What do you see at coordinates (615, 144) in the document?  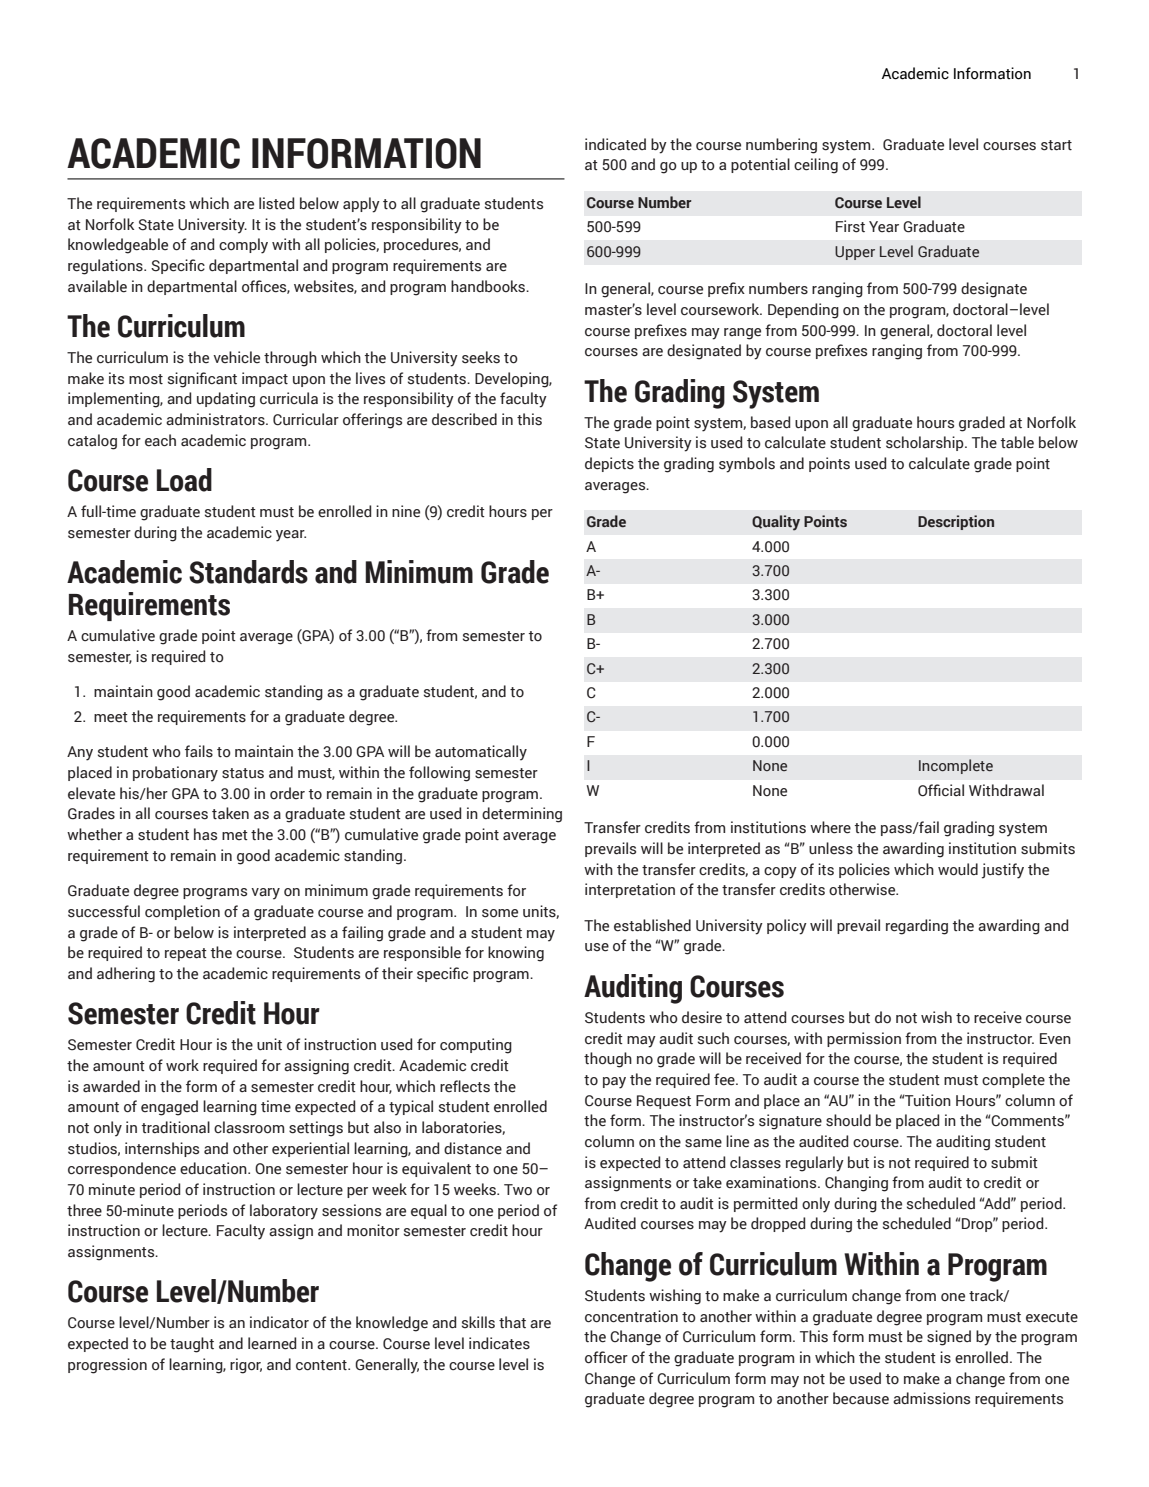 I see `indicated` at bounding box center [615, 144].
